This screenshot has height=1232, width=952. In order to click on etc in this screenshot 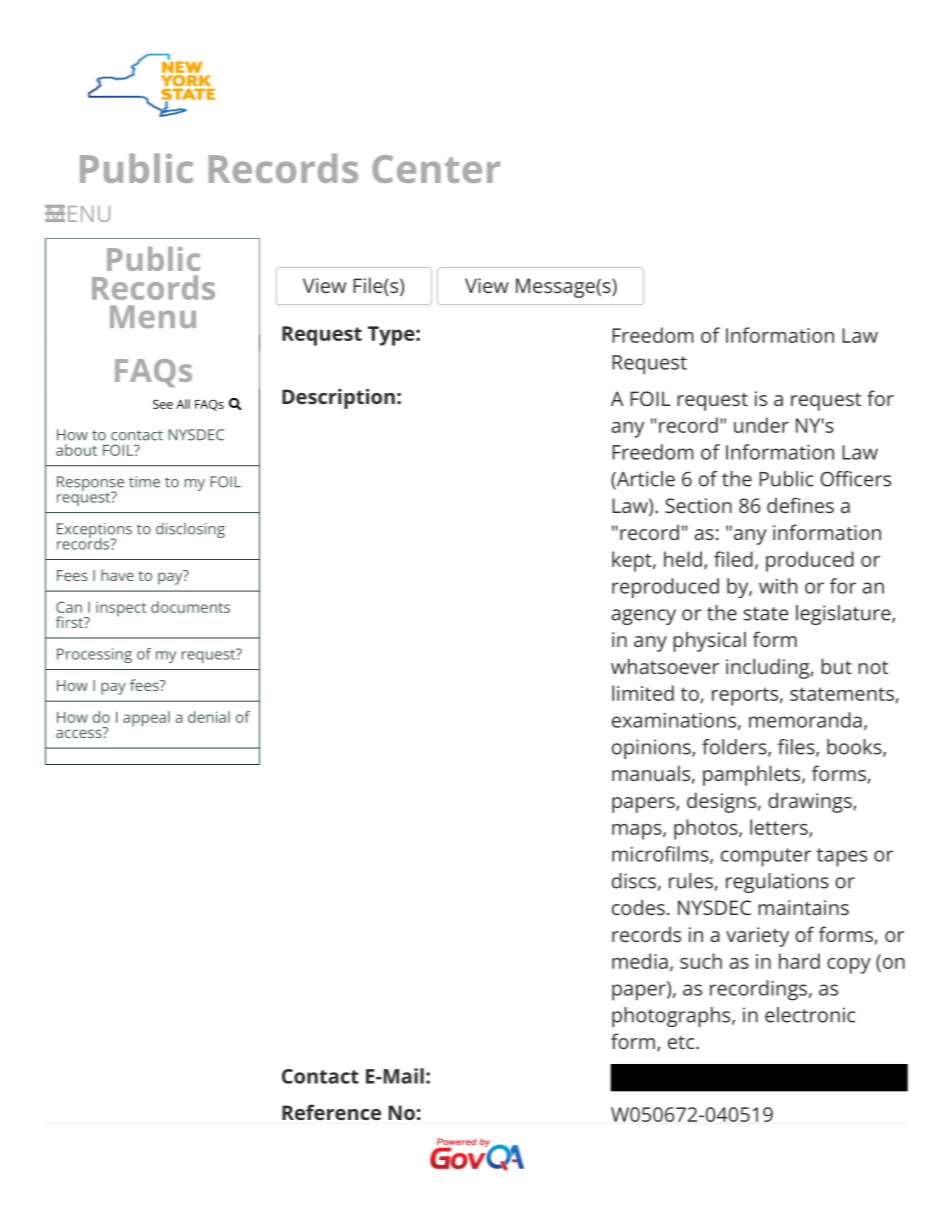, I will do `click(682, 1042)`.
